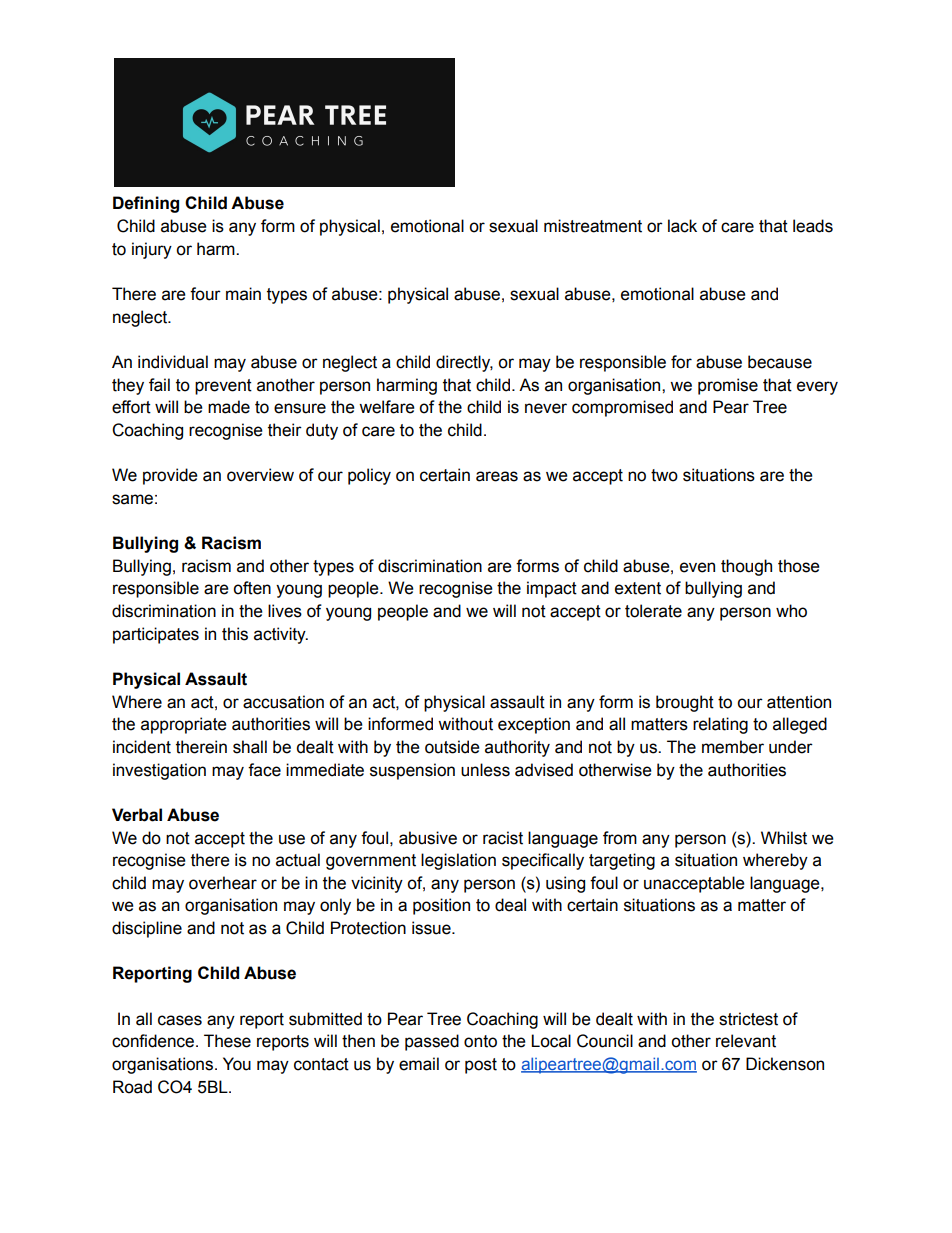 The image size is (952, 1233). What do you see at coordinates (152, 250) in the screenshot?
I see `injury` at bounding box center [152, 250].
